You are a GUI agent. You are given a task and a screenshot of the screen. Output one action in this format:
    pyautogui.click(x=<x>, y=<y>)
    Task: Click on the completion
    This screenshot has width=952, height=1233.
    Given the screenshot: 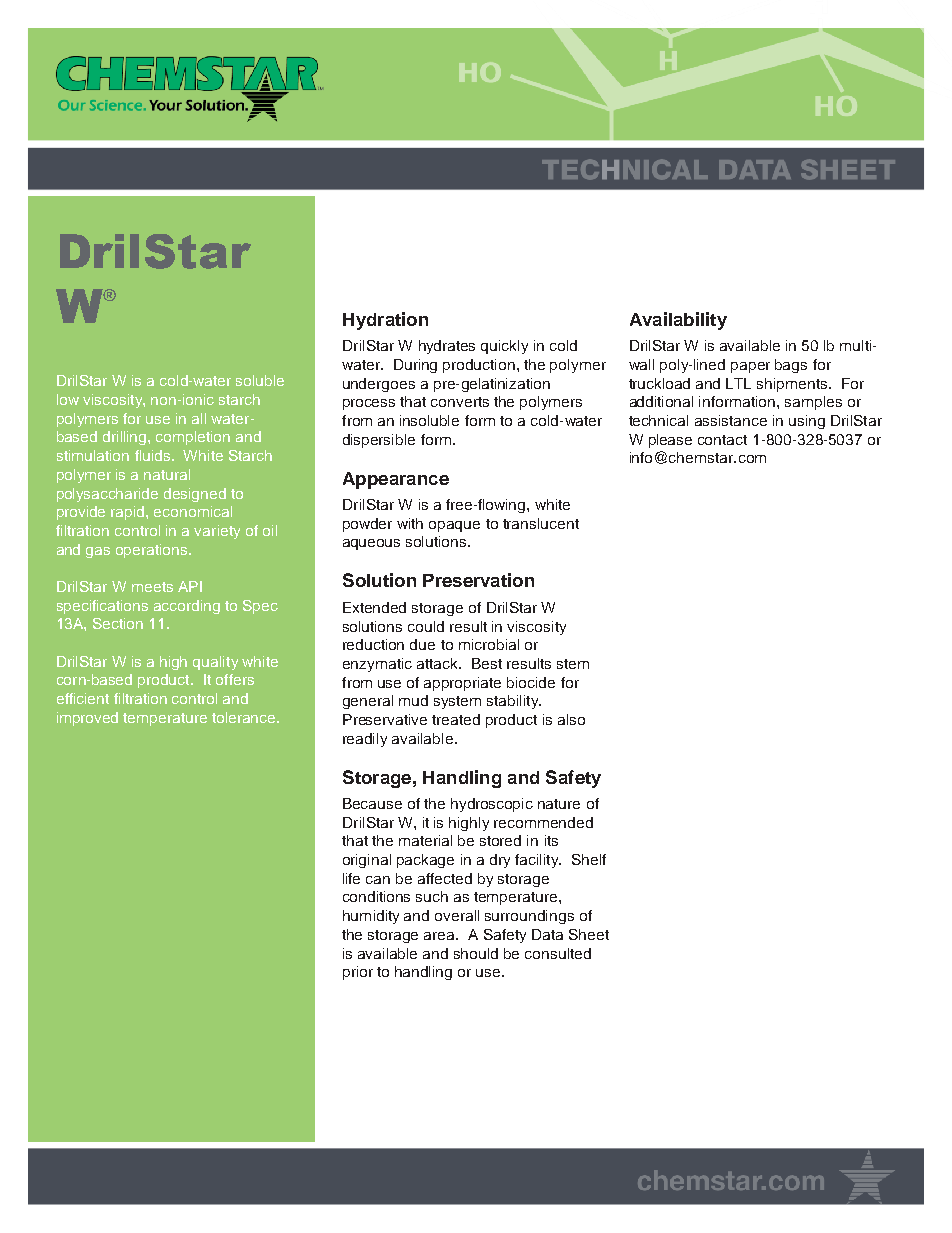 What is the action you would take?
    pyautogui.click(x=193, y=438)
